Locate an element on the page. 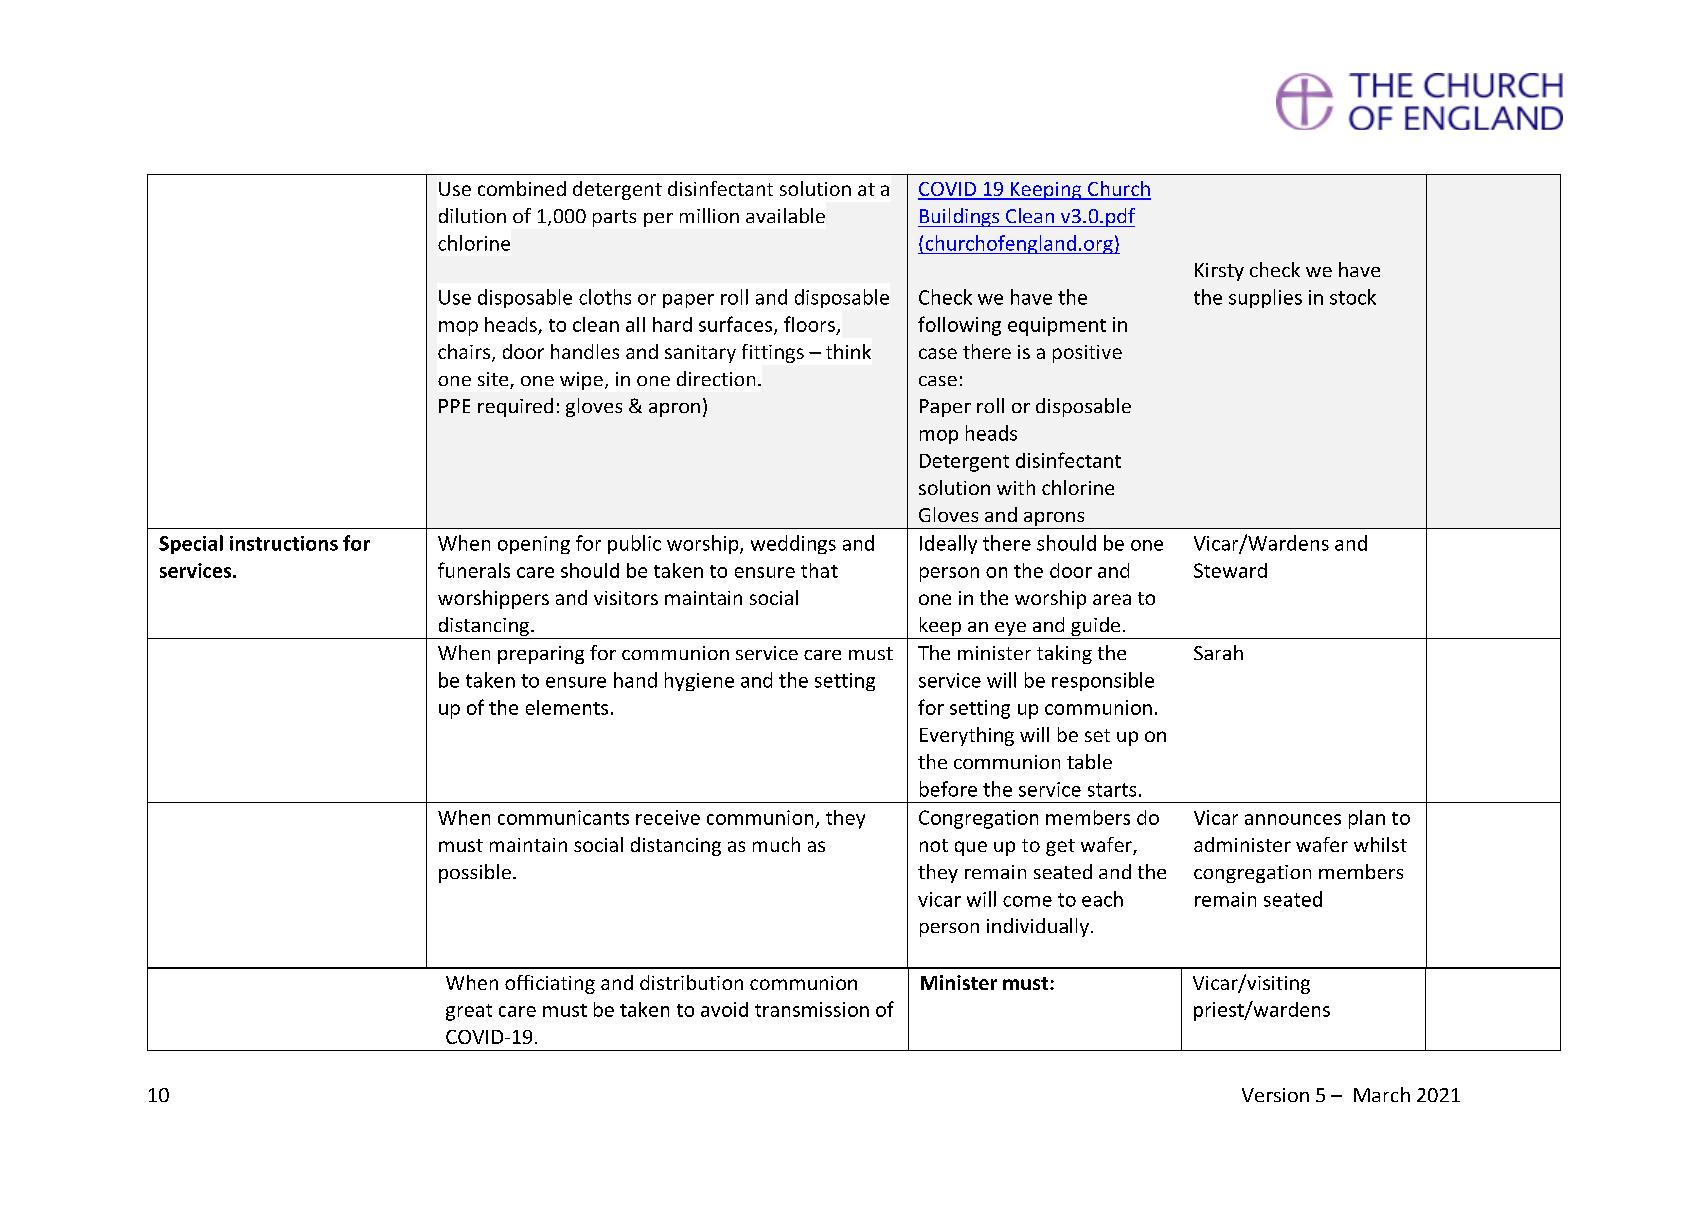 This image has width=1706, height=1206. dilution is located at coordinates (472, 215).
